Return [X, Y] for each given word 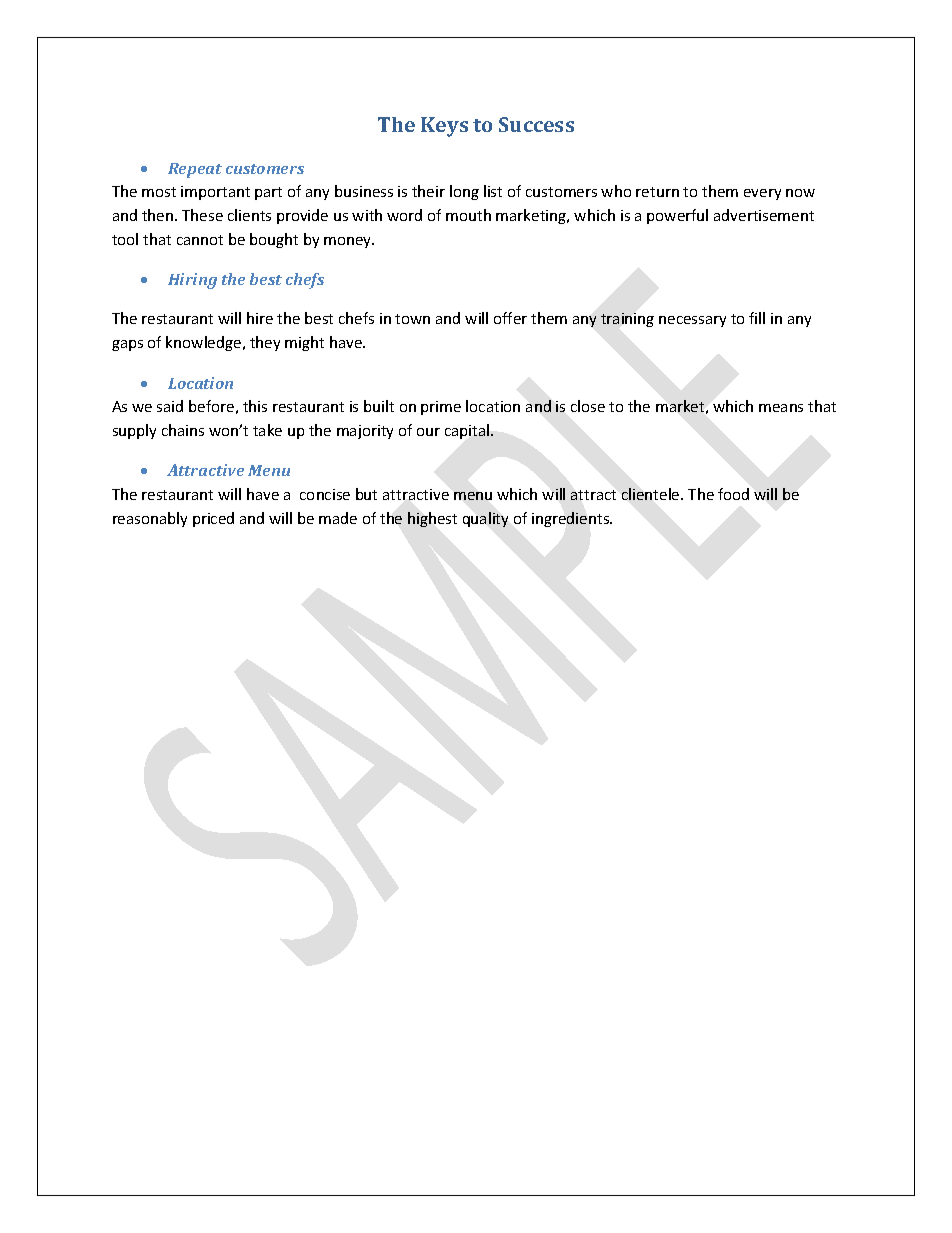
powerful [677, 216]
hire [260, 318]
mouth [468, 215]
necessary [692, 321]
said [170, 406]
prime [441, 408]
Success [536, 124]
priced [213, 519]
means [781, 408]
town [412, 319]
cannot [200, 240]
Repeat [195, 170]
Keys [444, 127]
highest [432, 519]
